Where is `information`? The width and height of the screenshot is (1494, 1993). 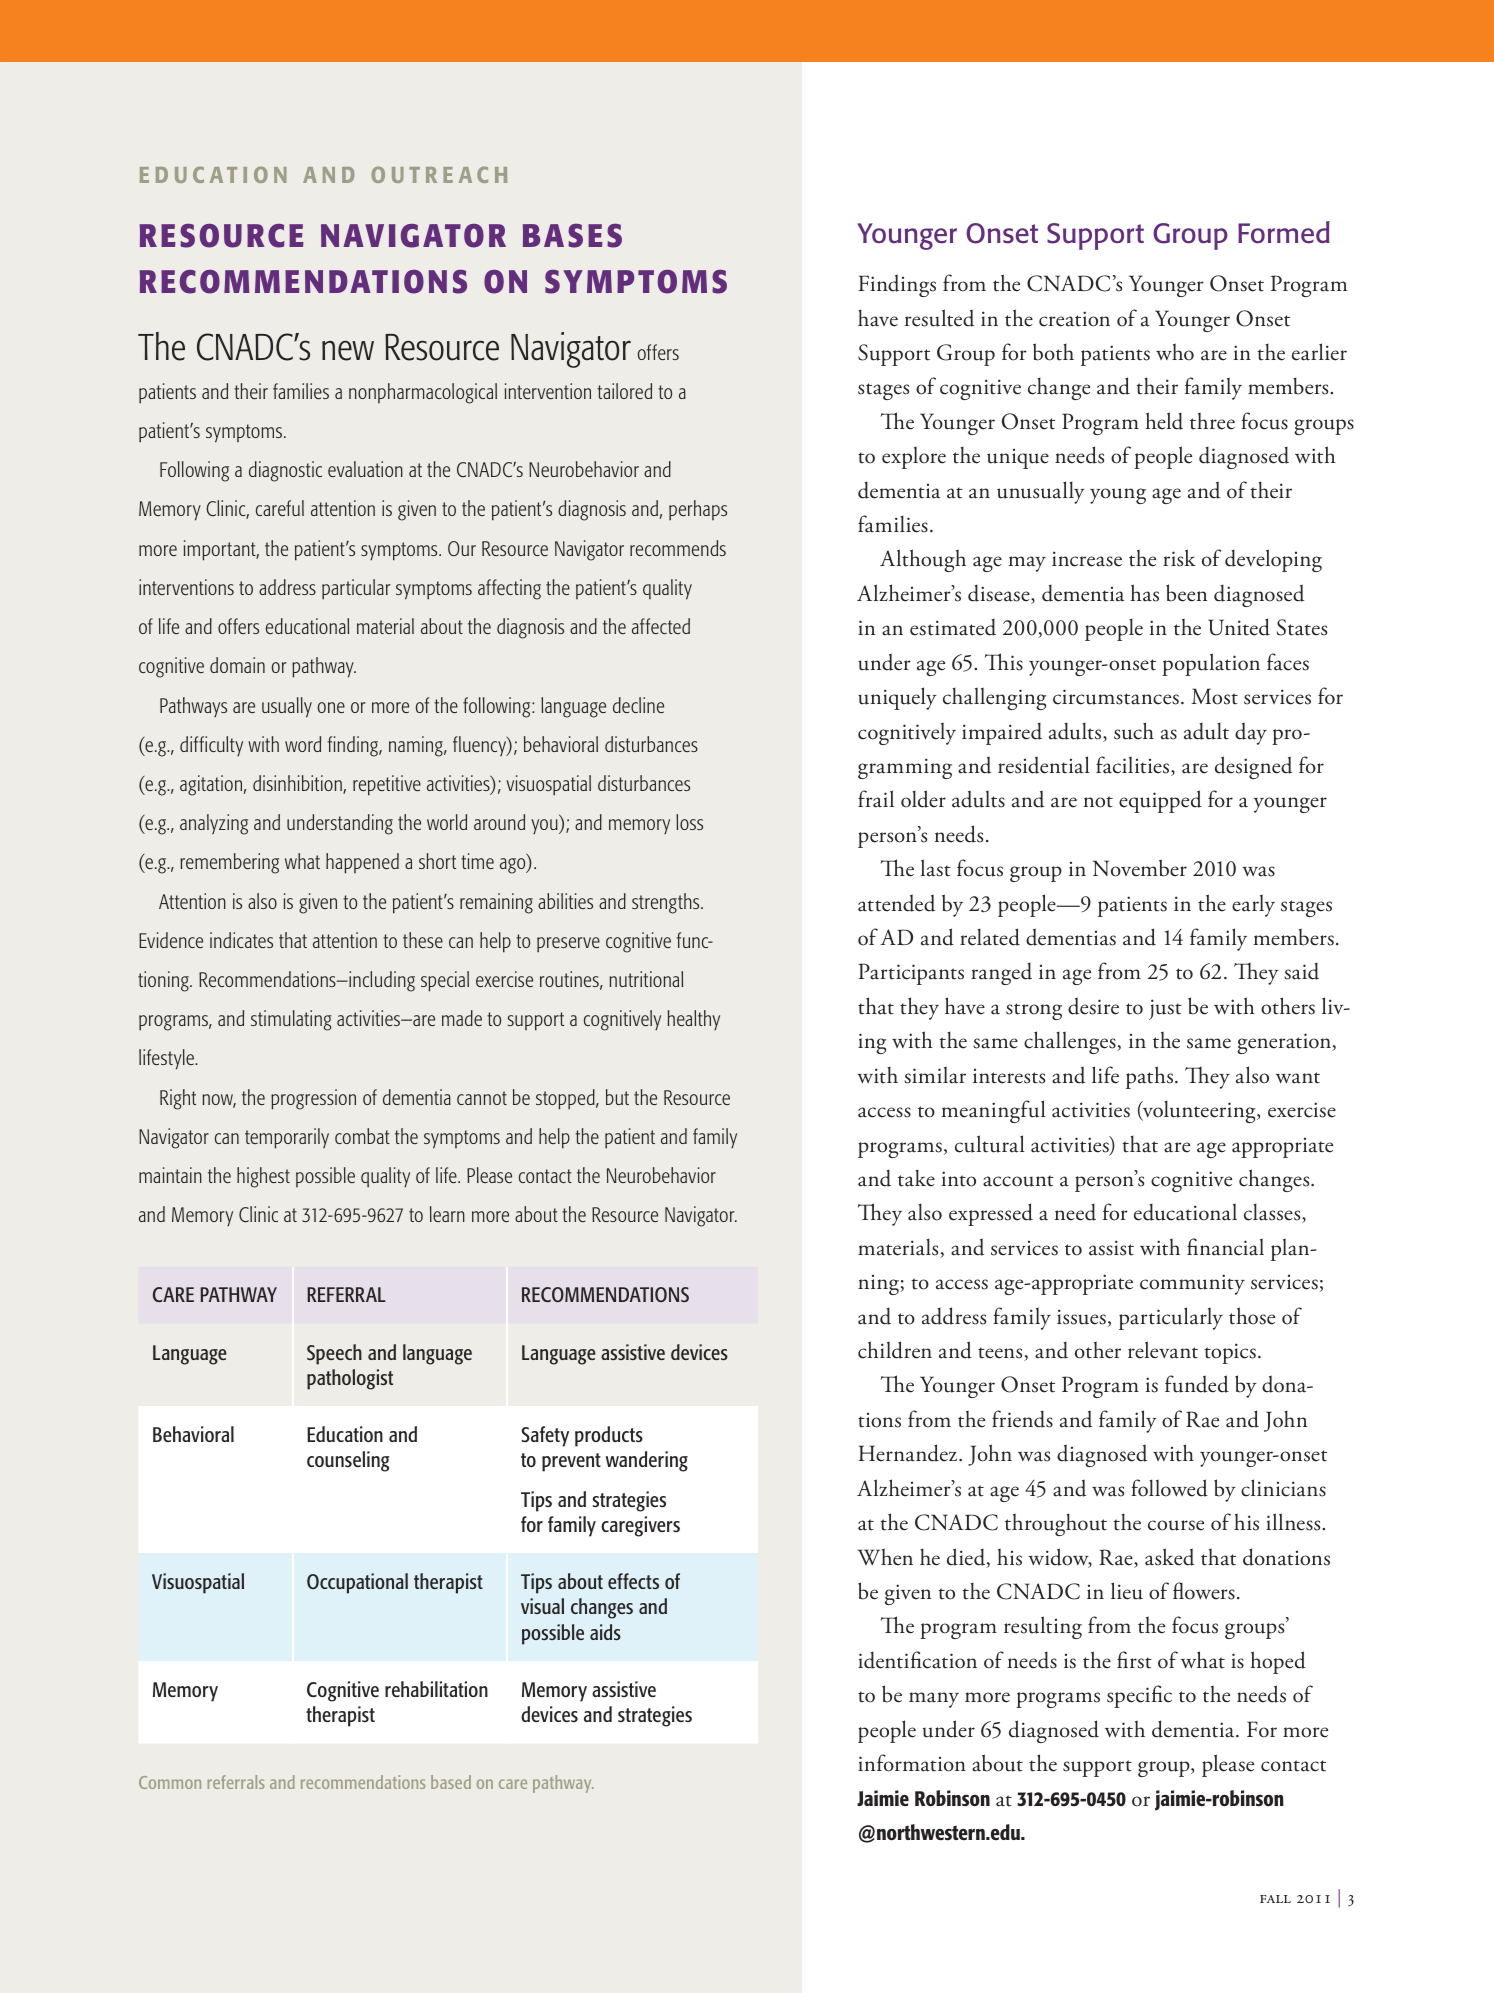 information is located at coordinates (912, 1763).
